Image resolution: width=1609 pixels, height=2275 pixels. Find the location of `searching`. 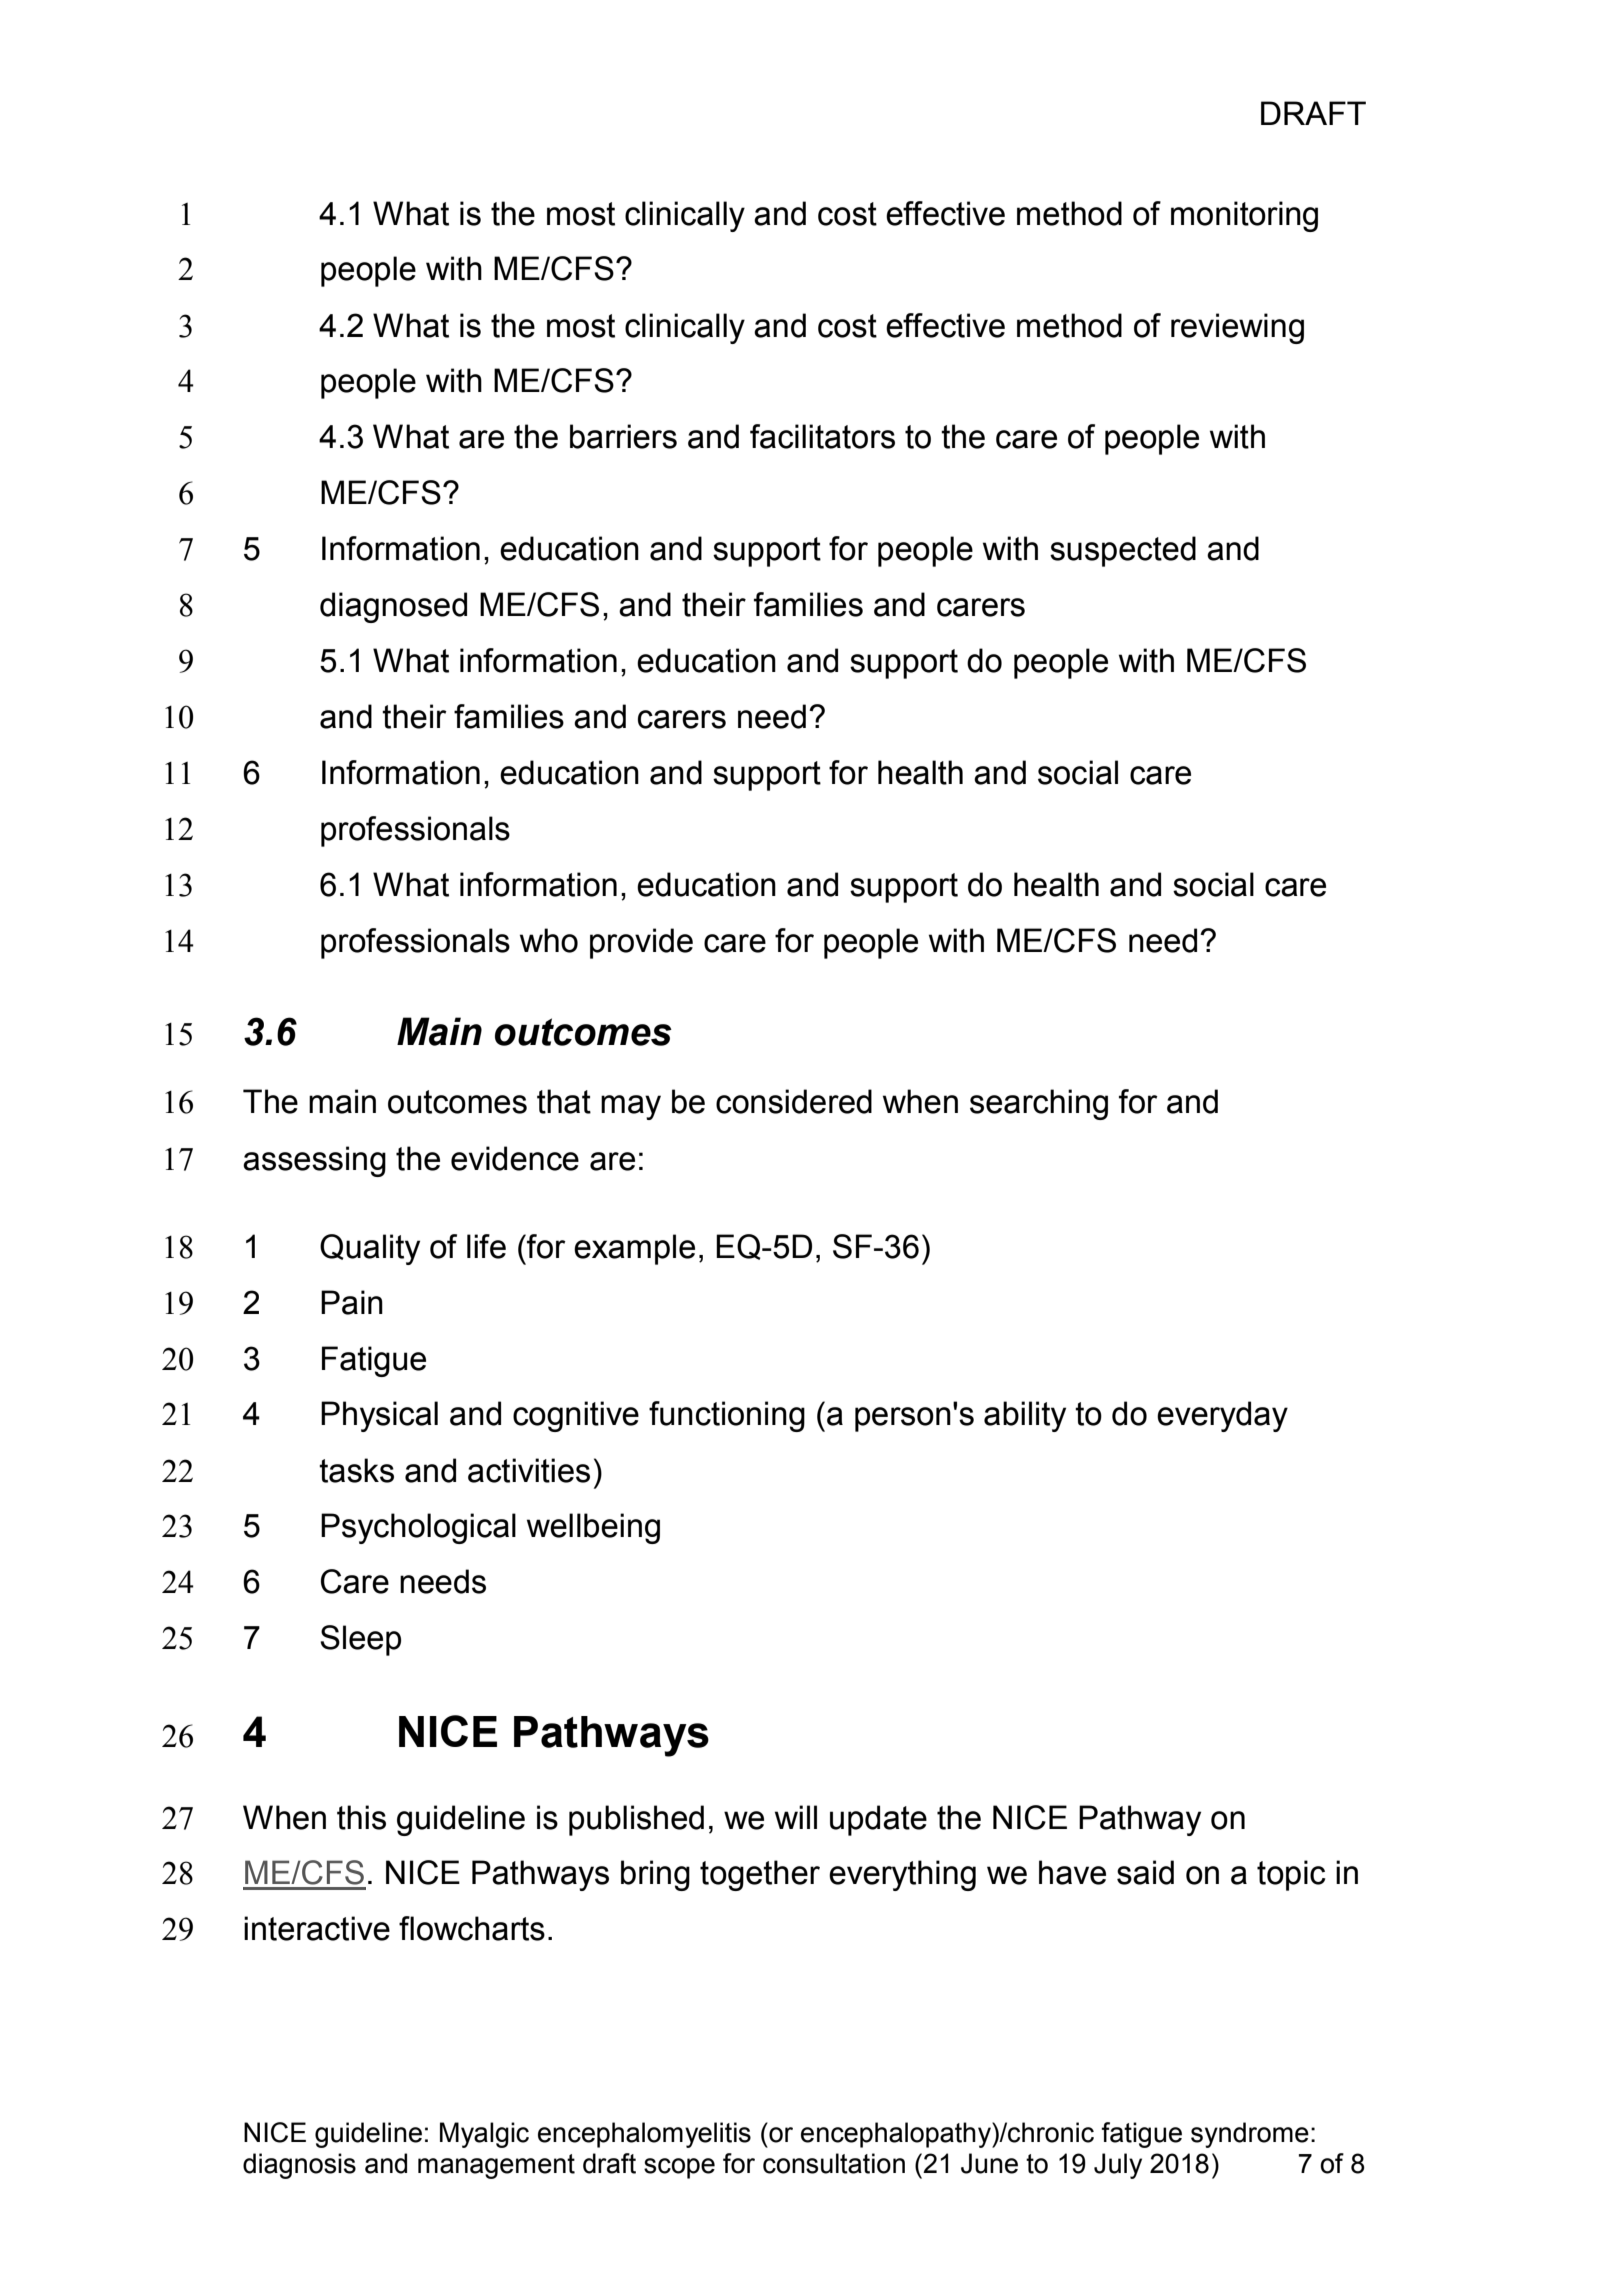

searching is located at coordinates (1039, 1104).
